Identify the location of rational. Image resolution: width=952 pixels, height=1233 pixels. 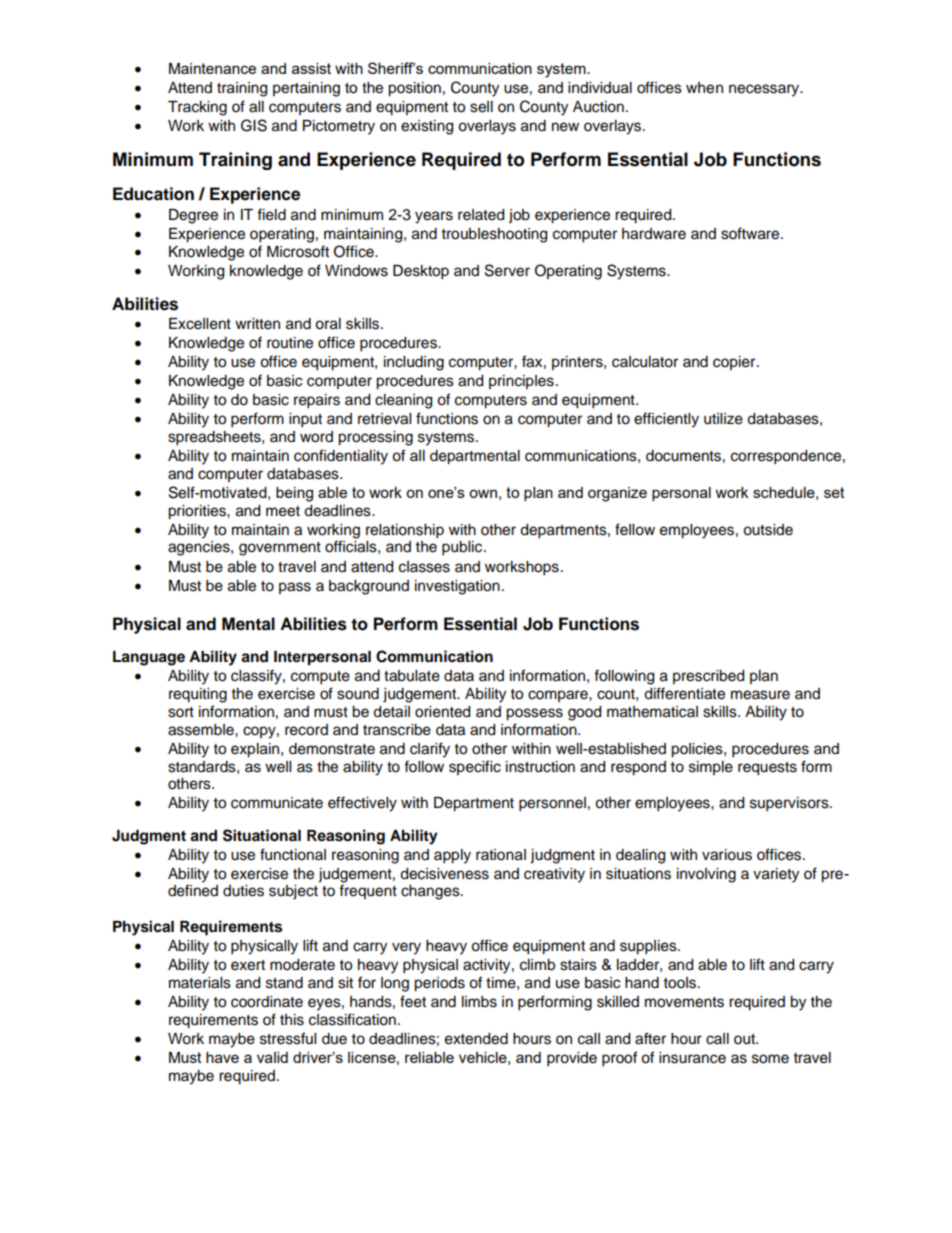
(501, 855).
